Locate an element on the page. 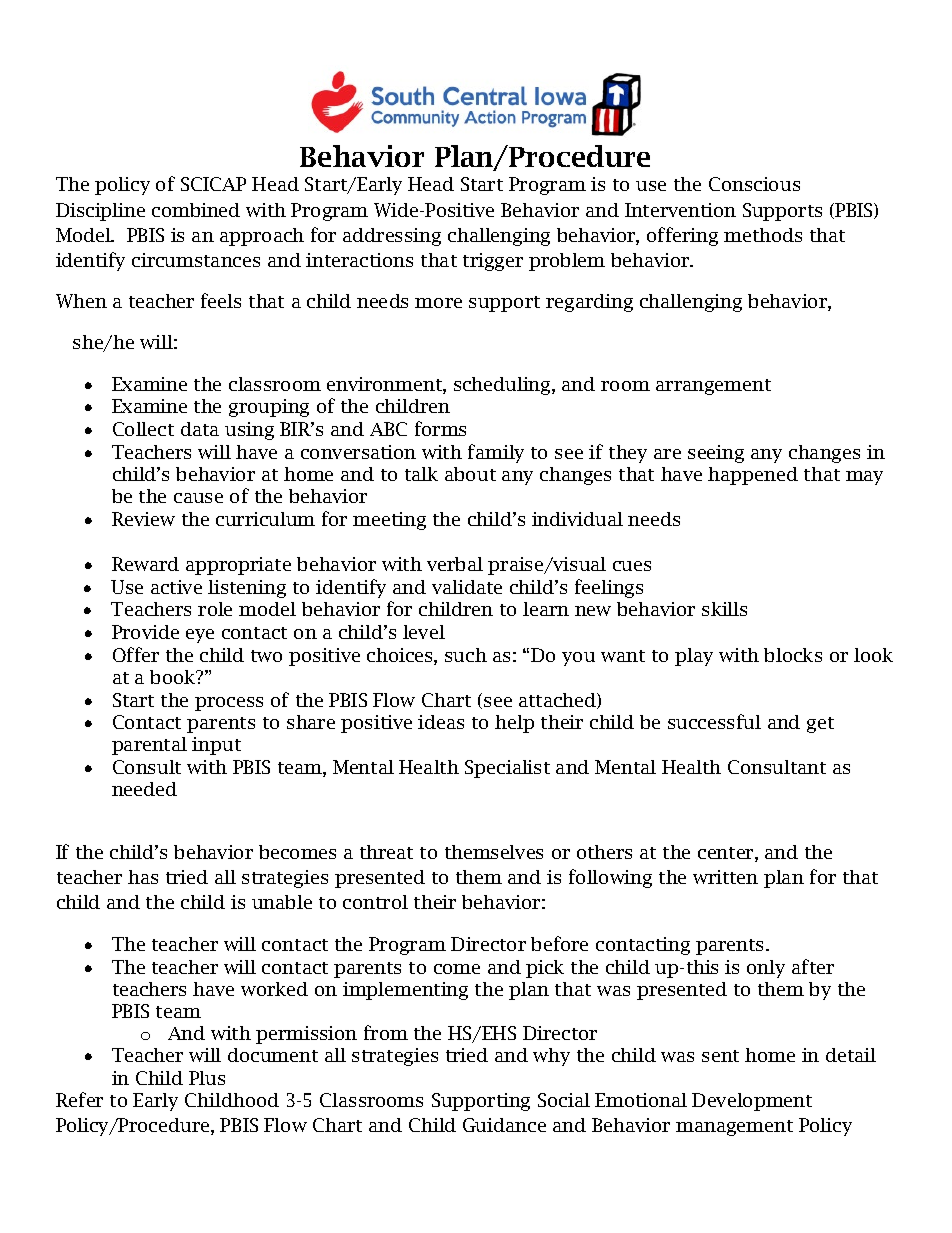 This page has width=952, height=1233. Development is located at coordinates (752, 1102).
